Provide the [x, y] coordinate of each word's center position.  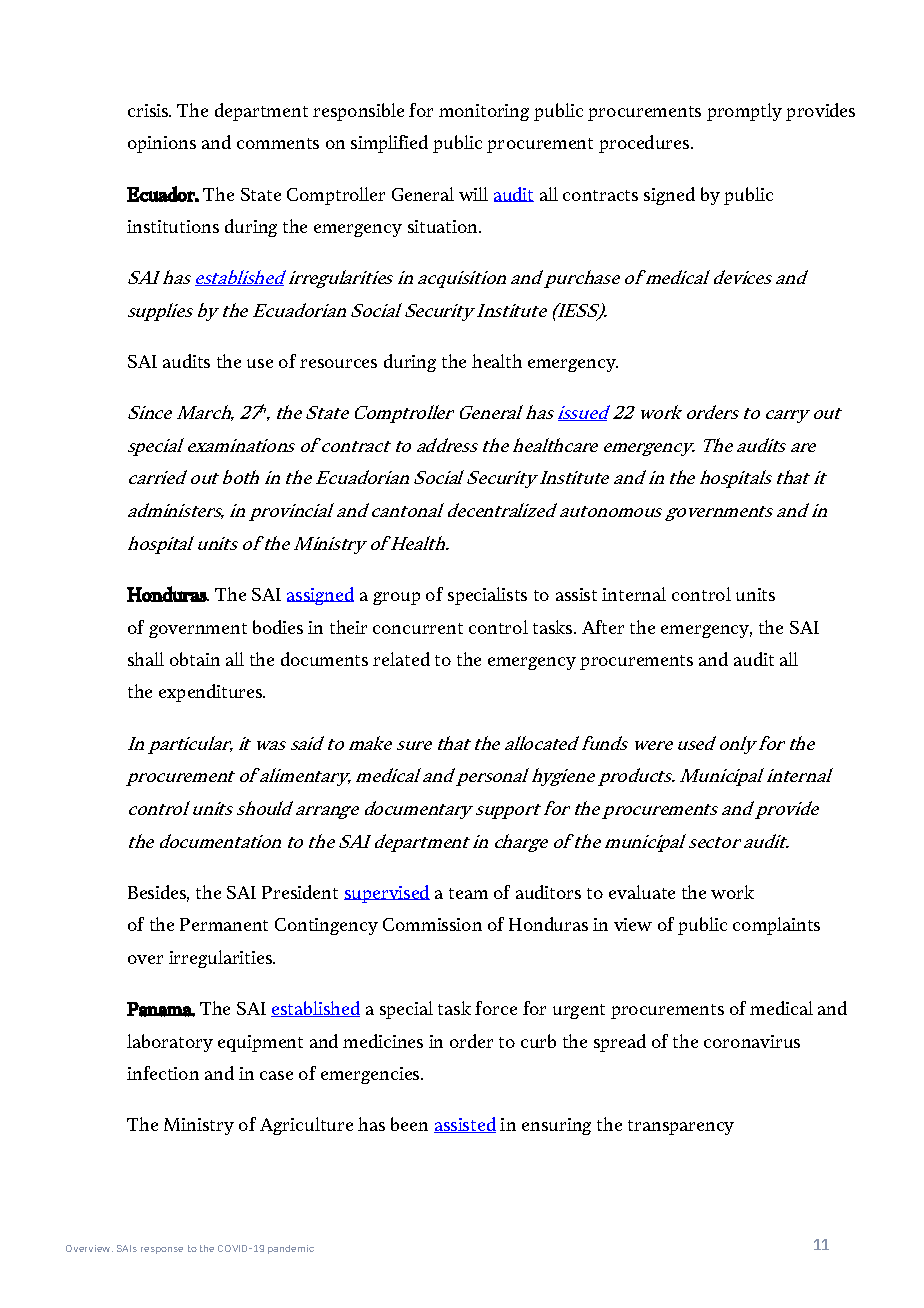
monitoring [484, 112]
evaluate [642, 892]
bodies [278, 627]
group [396, 598]
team [468, 893]
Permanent [224, 924]
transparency [681, 1127]
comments [278, 143]
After [603, 627]
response [162, 1250]
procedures [645, 144]
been [409, 1124]
